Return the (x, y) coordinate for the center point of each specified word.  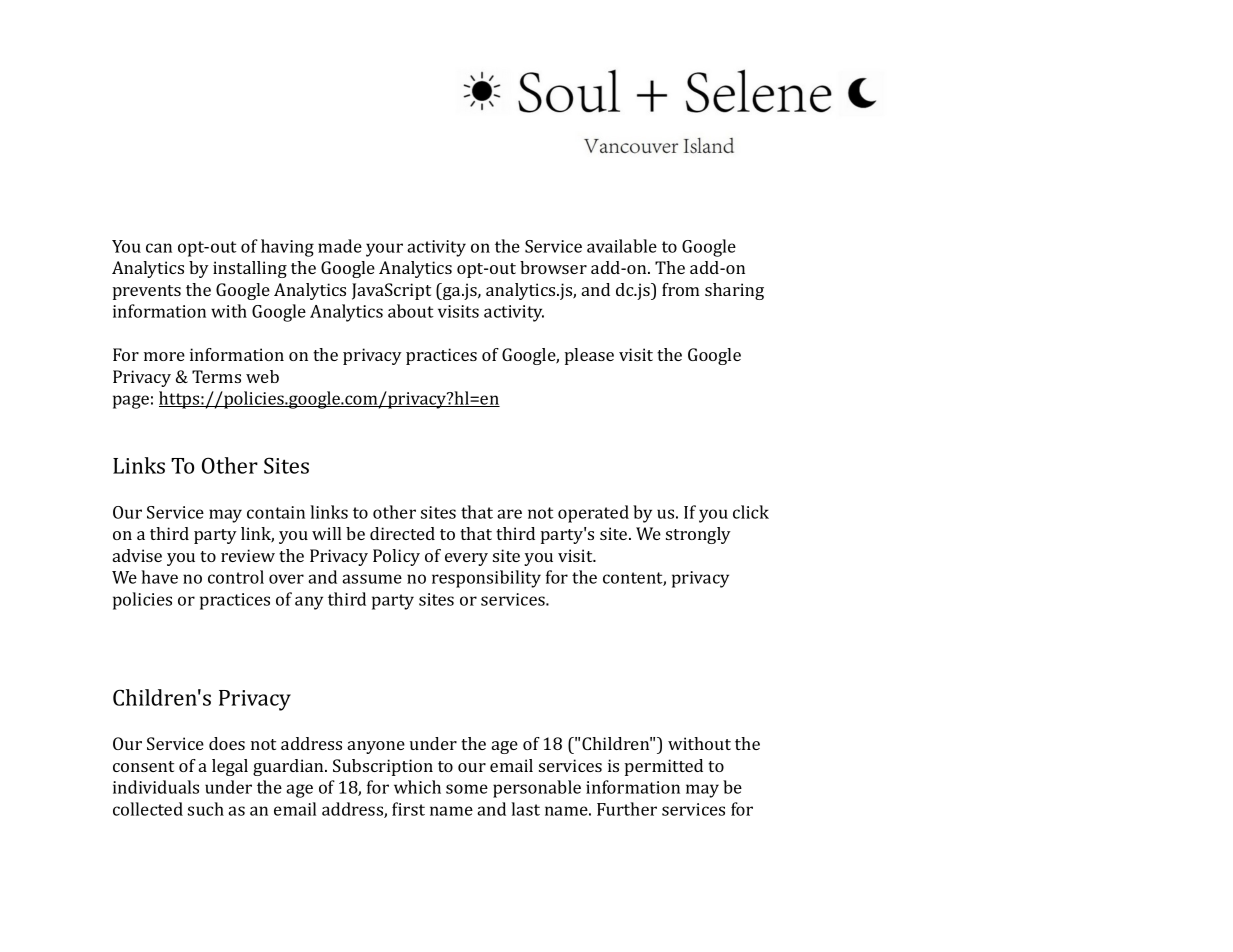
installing (250, 269)
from (681, 289)
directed (402, 533)
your (384, 250)
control (236, 577)
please (589, 356)
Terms (216, 376)
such (206, 809)
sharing (734, 291)
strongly (698, 535)
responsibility (486, 579)
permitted (664, 767)
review (248, 555)
